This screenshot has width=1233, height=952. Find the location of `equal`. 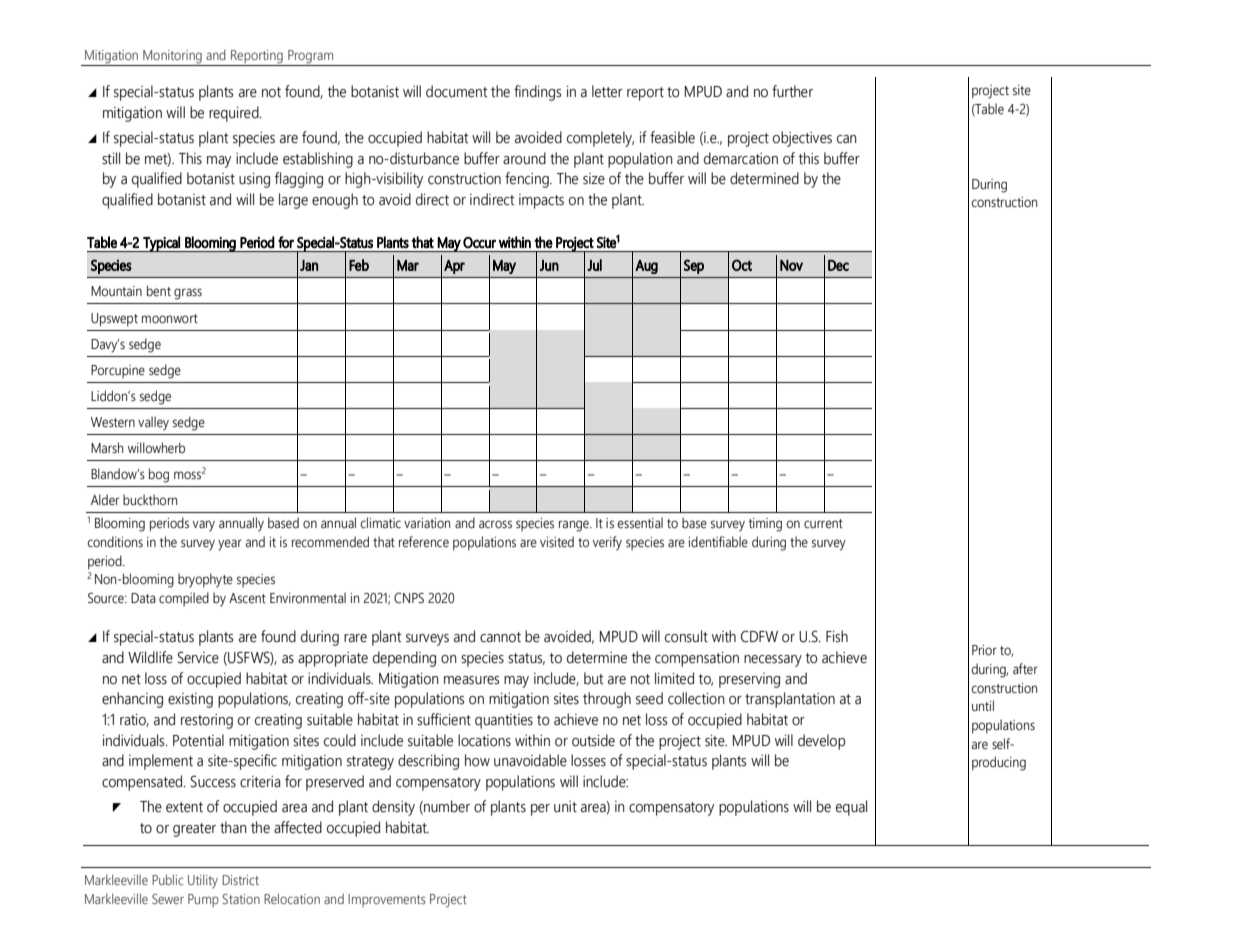

equal is located at coordinates (851, 808).
